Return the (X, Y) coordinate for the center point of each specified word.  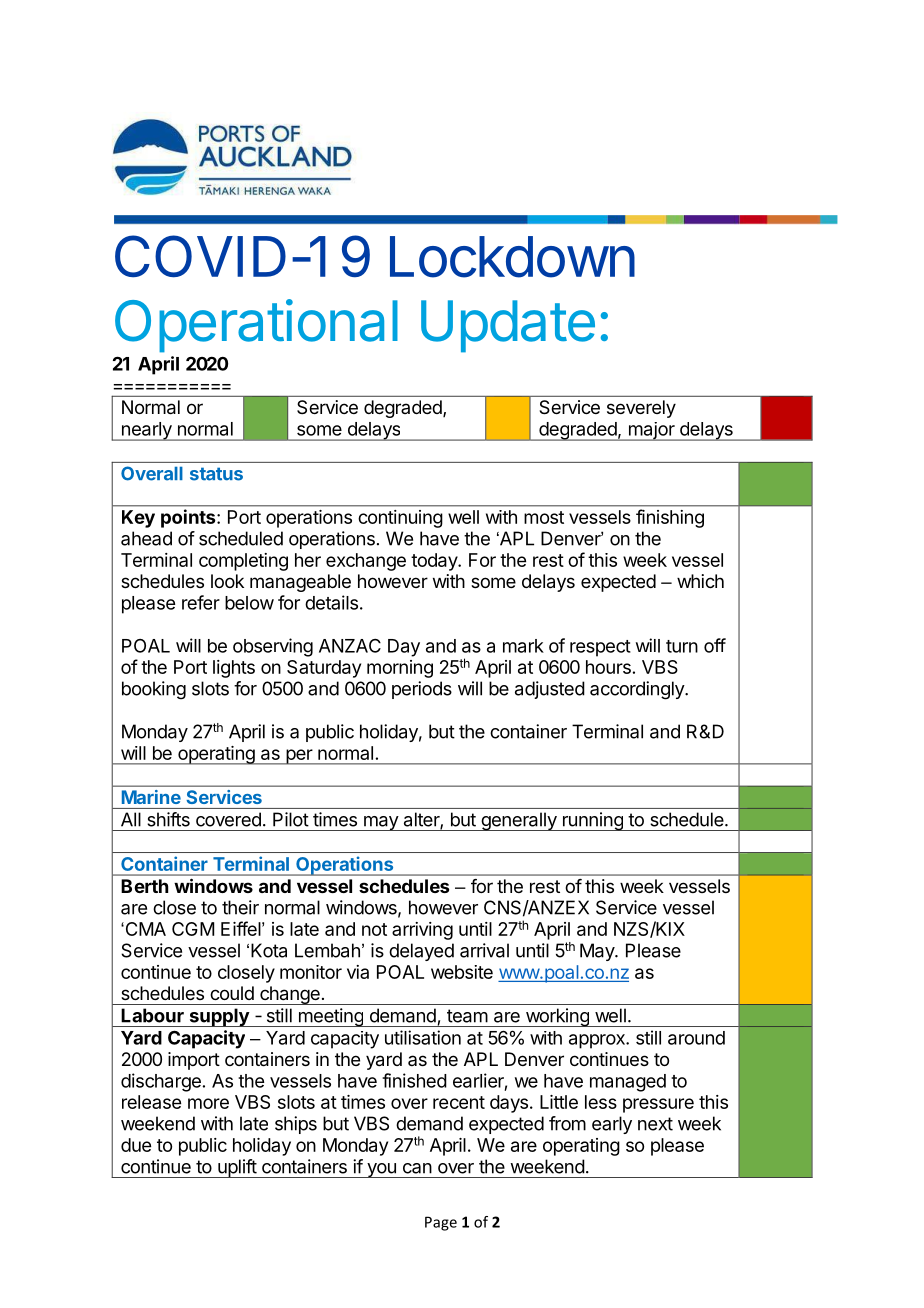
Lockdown (512, 257)
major (651, 431)
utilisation (423, 1037)
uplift (237, 1168)
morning (400, 669)
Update (508, 326)
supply (219, 1017)
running (592, 821)
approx (598, 1041)
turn (682, 646)
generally (518, 821)
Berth (144, 886)
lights (234, 669)
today (435, 562)
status (216, 474)
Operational (256, 326)
